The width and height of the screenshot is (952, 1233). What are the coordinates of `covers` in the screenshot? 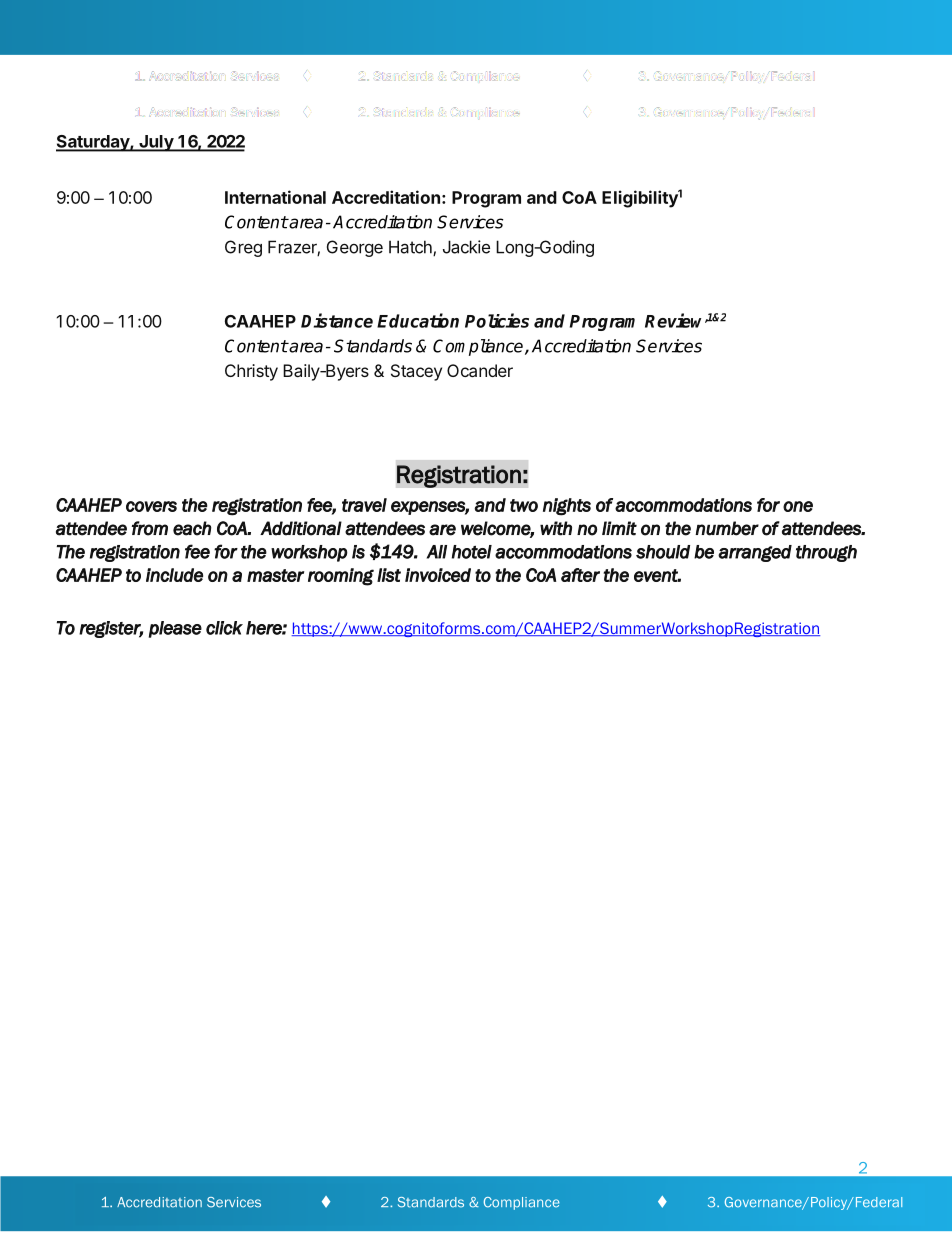 It's located at (151, 506).
